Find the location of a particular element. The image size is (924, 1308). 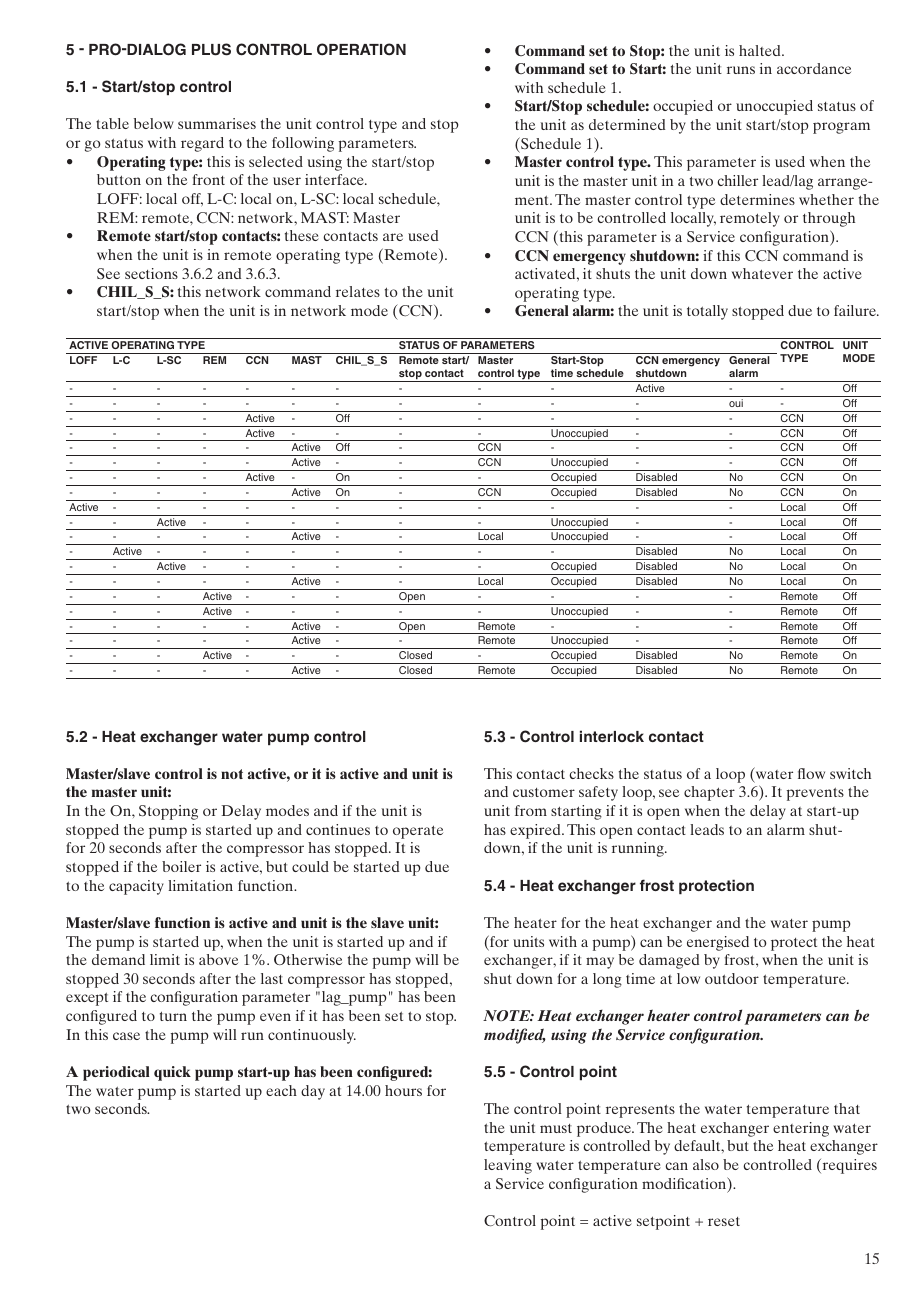

network is located at coordinates (233, 291).
